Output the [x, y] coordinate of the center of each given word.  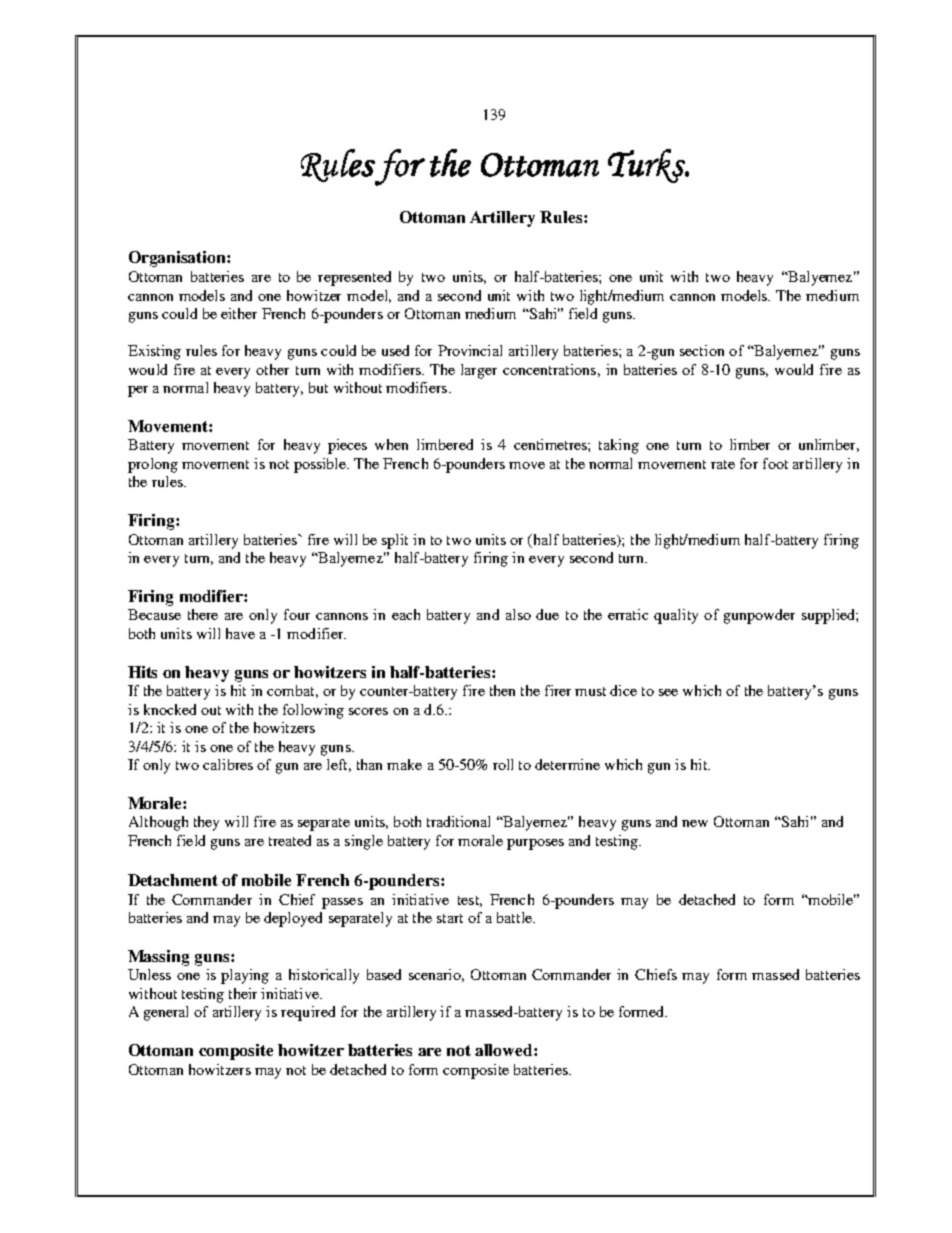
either [239, 313]
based [384, 974]
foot [775, 463]
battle [515, 917]
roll [503, 764]
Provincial [470, 350]
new [695, 823]
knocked [170, 709]
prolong [153, 465]
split [395, 541]
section [702, 350]
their [243, 993]
